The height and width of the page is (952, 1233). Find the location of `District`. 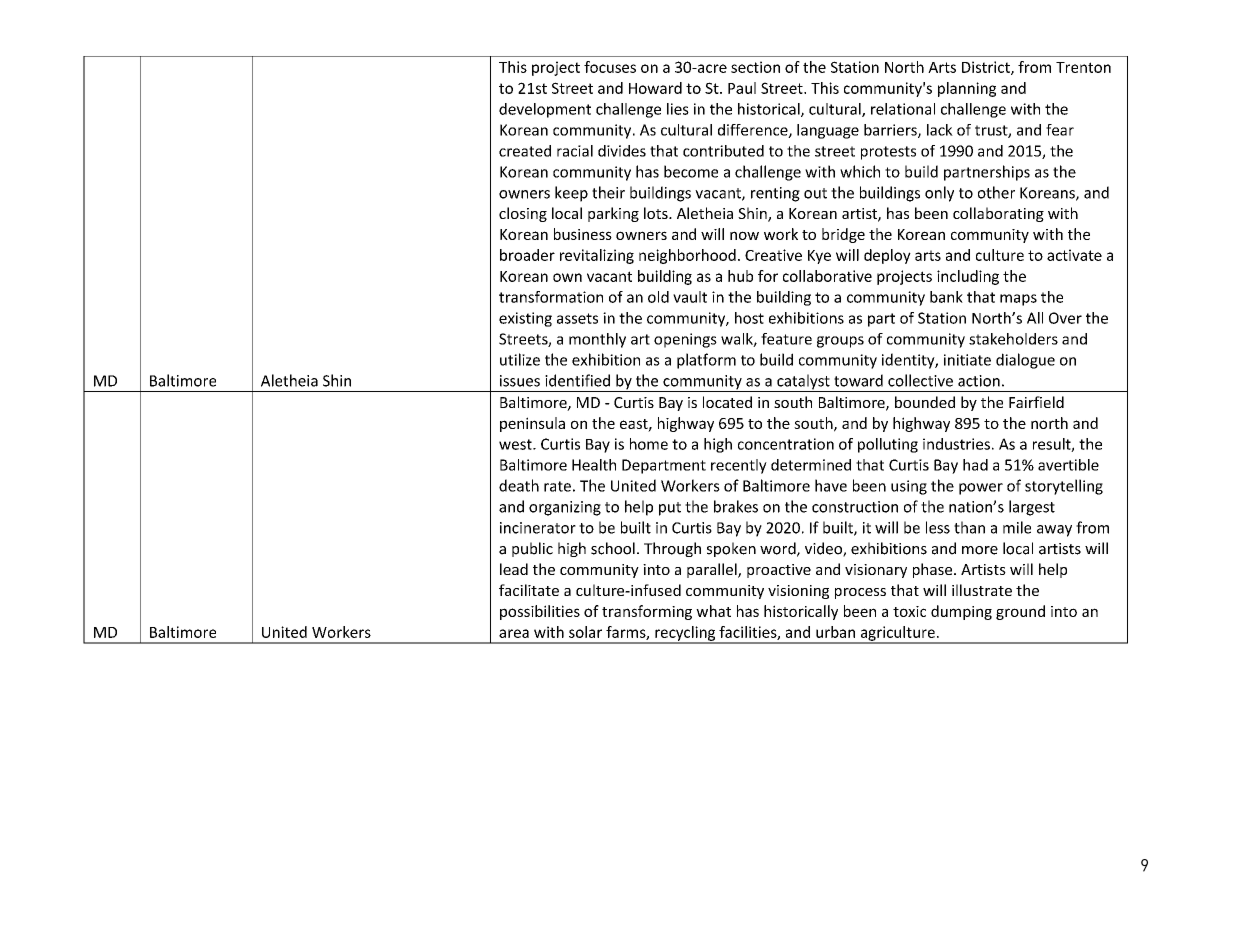

District is located at coordinates (987, 68).
